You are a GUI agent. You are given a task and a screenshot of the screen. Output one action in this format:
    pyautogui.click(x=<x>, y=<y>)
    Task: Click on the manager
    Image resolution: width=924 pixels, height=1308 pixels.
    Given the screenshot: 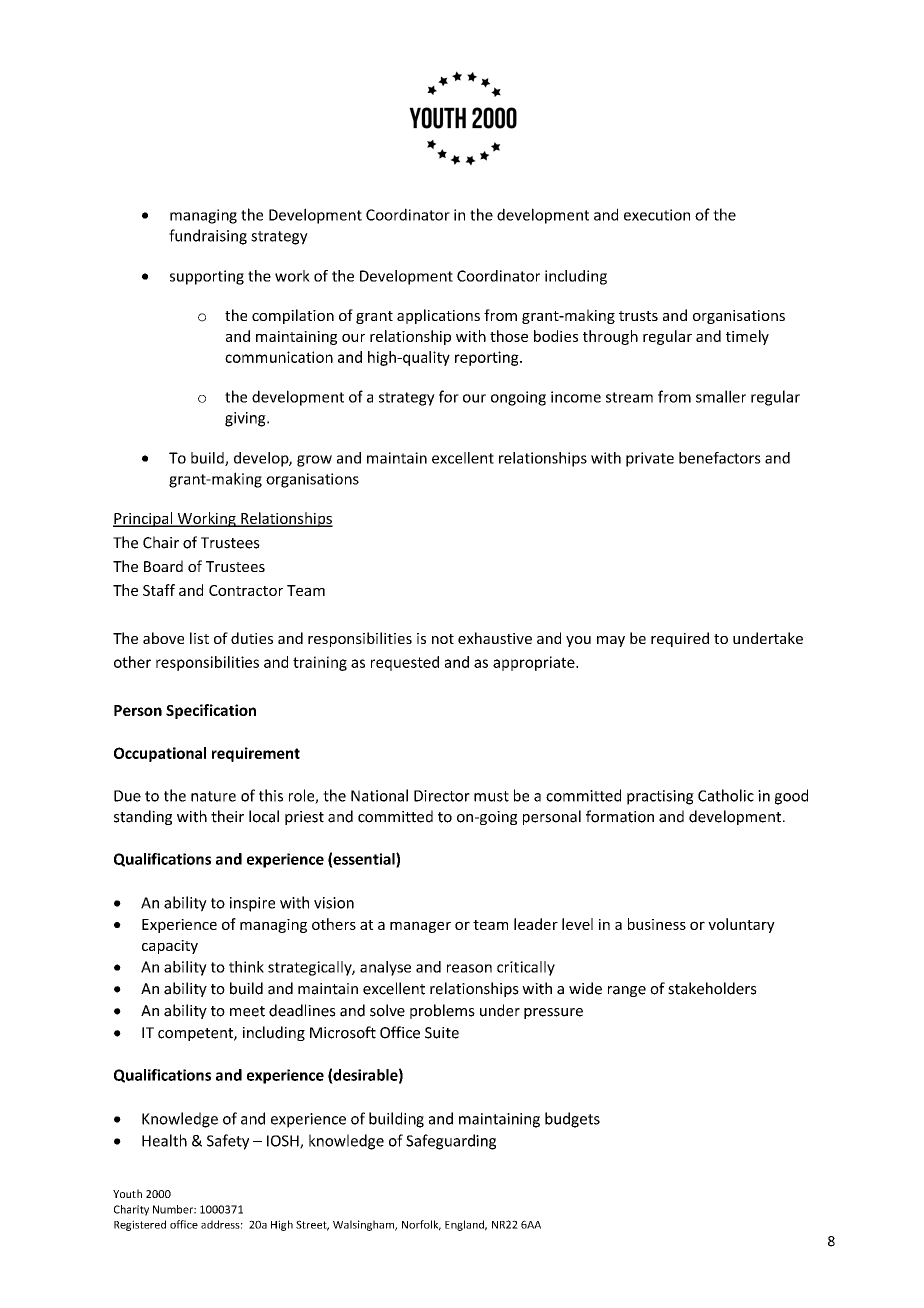 What is the action you would take?
    pyautogui.click(x=420, y=927)
